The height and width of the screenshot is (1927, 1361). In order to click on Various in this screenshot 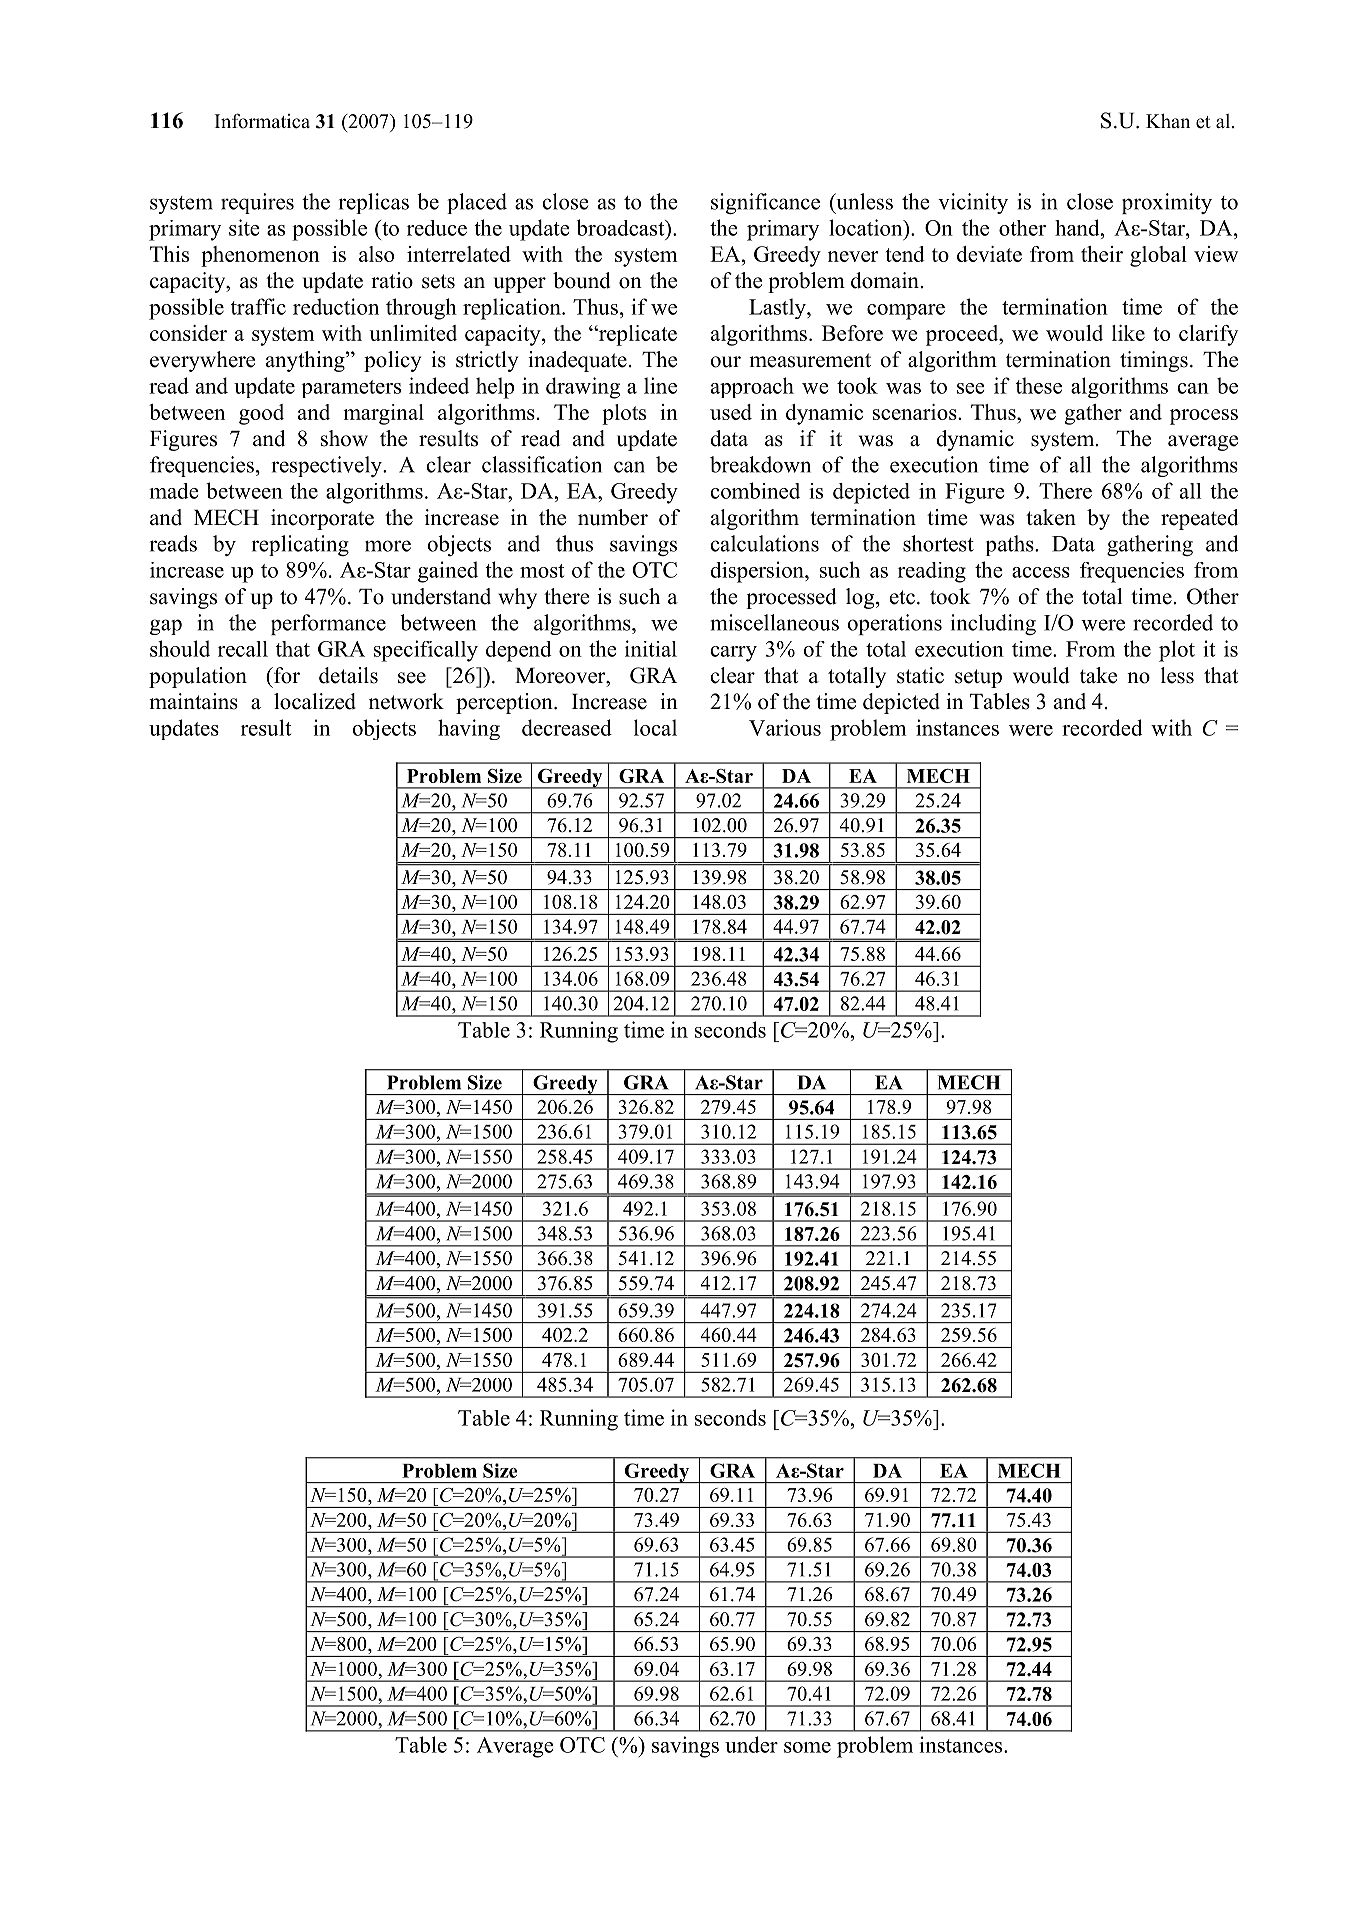, I will do `click(785, 727)`.
